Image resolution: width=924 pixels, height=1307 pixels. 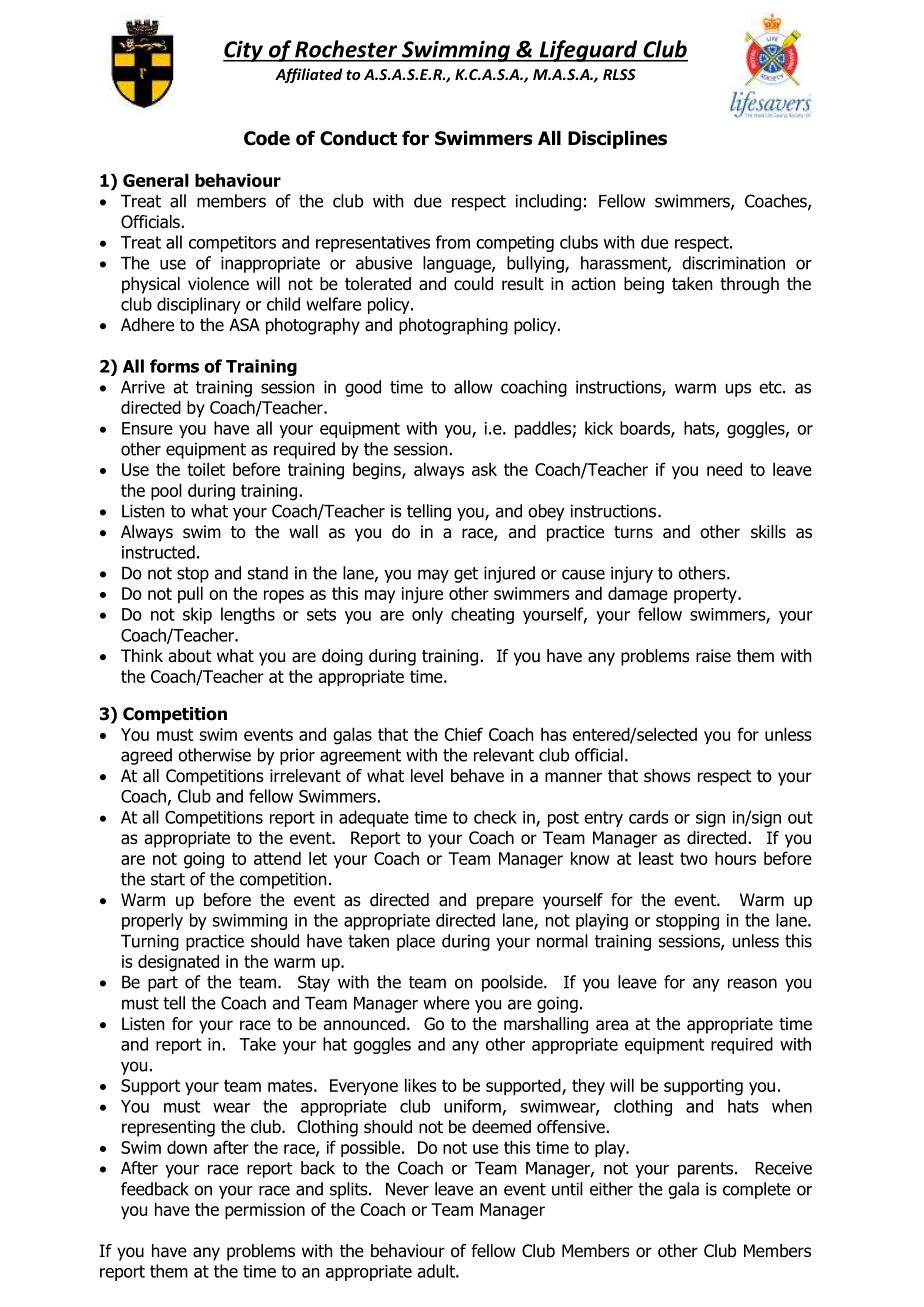 I want to click on part, so click(x=163, y=984).
